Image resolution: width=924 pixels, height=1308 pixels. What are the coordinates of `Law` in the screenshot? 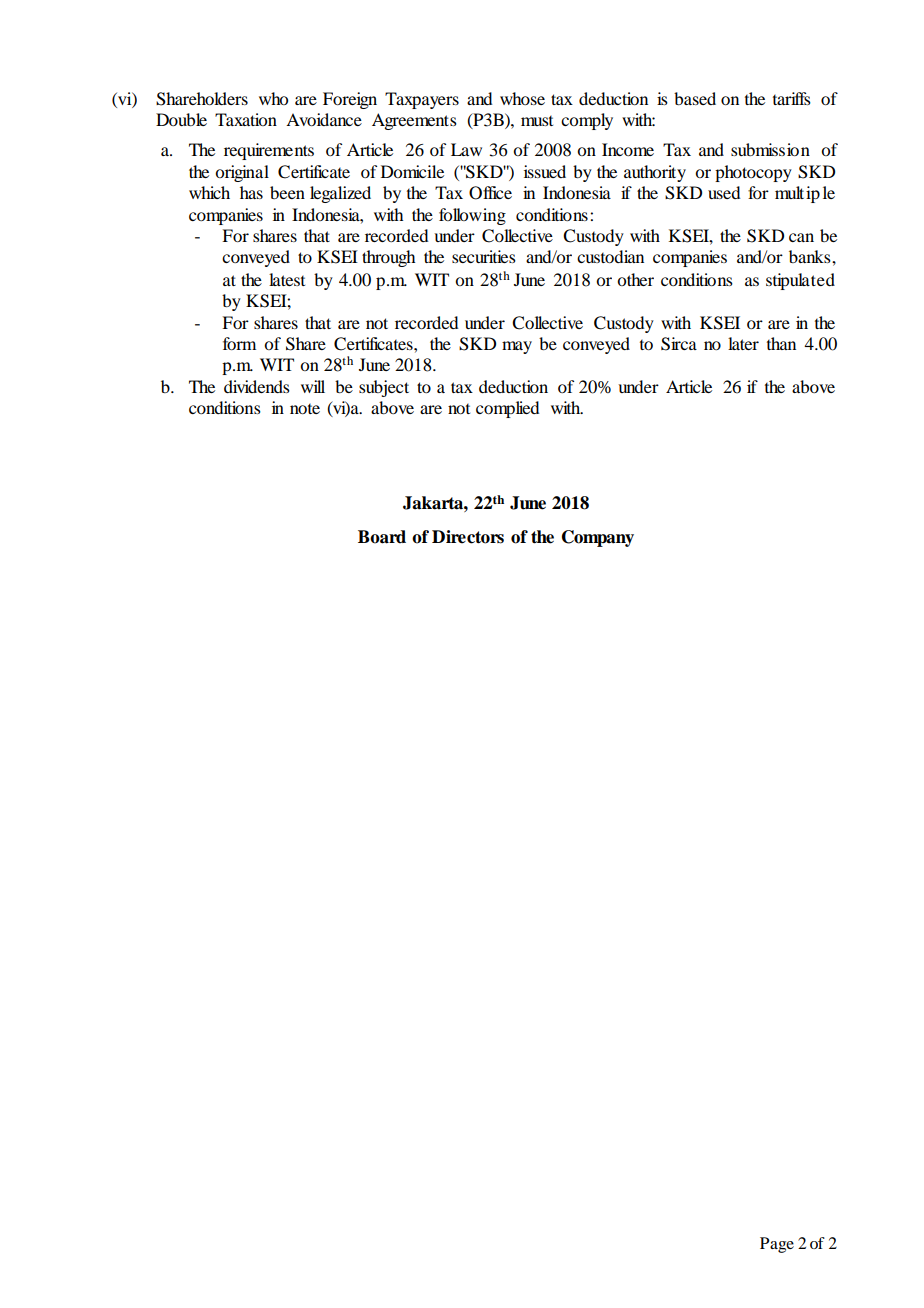 It's located at (466, 149).
